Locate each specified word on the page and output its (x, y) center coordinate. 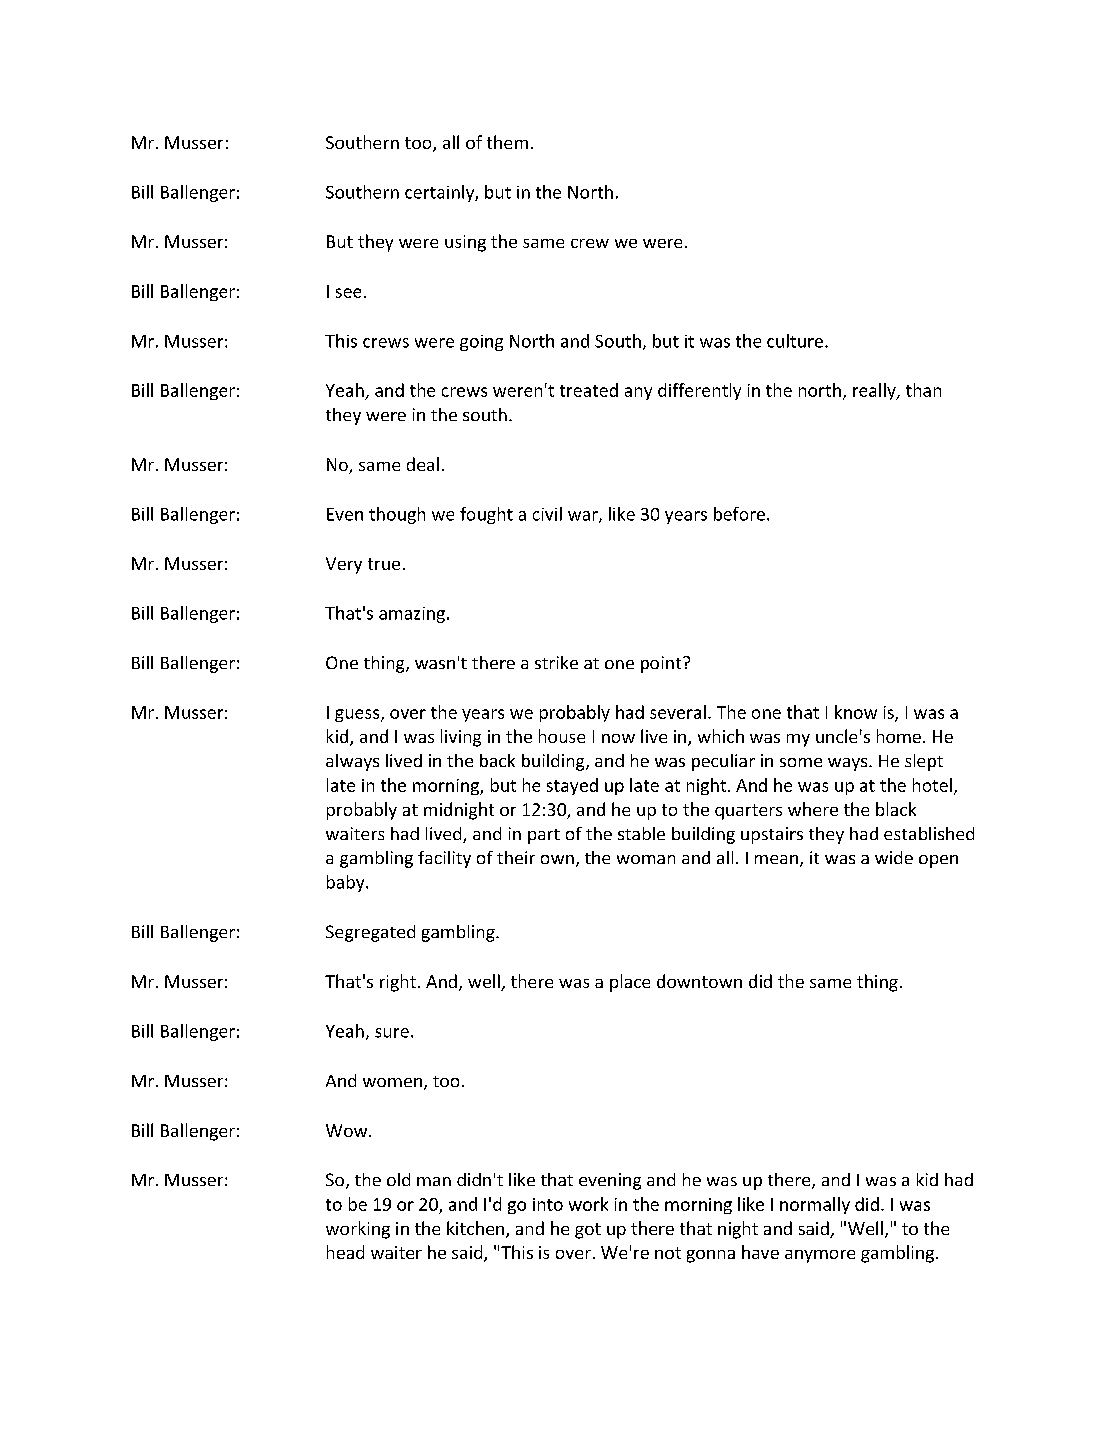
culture (795, 341)
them (507, 142)
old (398, 1179)
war (584, 517)
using (465, 243)
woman (646, 859)
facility (444, 859)
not (668, 1253)
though (397, 515)
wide (894, 857)
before (741, 514)
